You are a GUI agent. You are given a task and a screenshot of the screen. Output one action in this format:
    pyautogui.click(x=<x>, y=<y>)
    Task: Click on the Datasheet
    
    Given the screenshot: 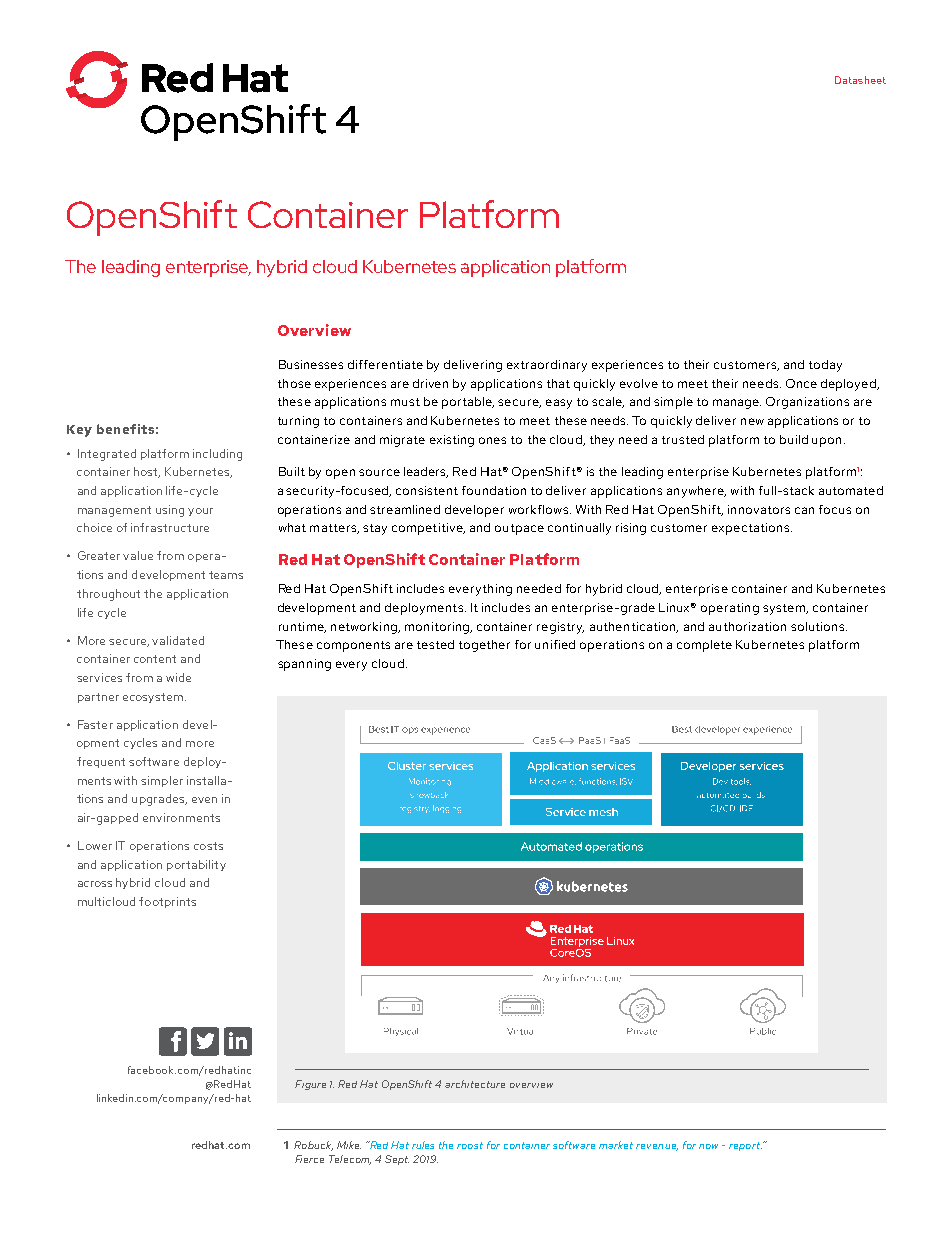 What is the action you would take?
    pyautogui.click(x=860, y=80)
